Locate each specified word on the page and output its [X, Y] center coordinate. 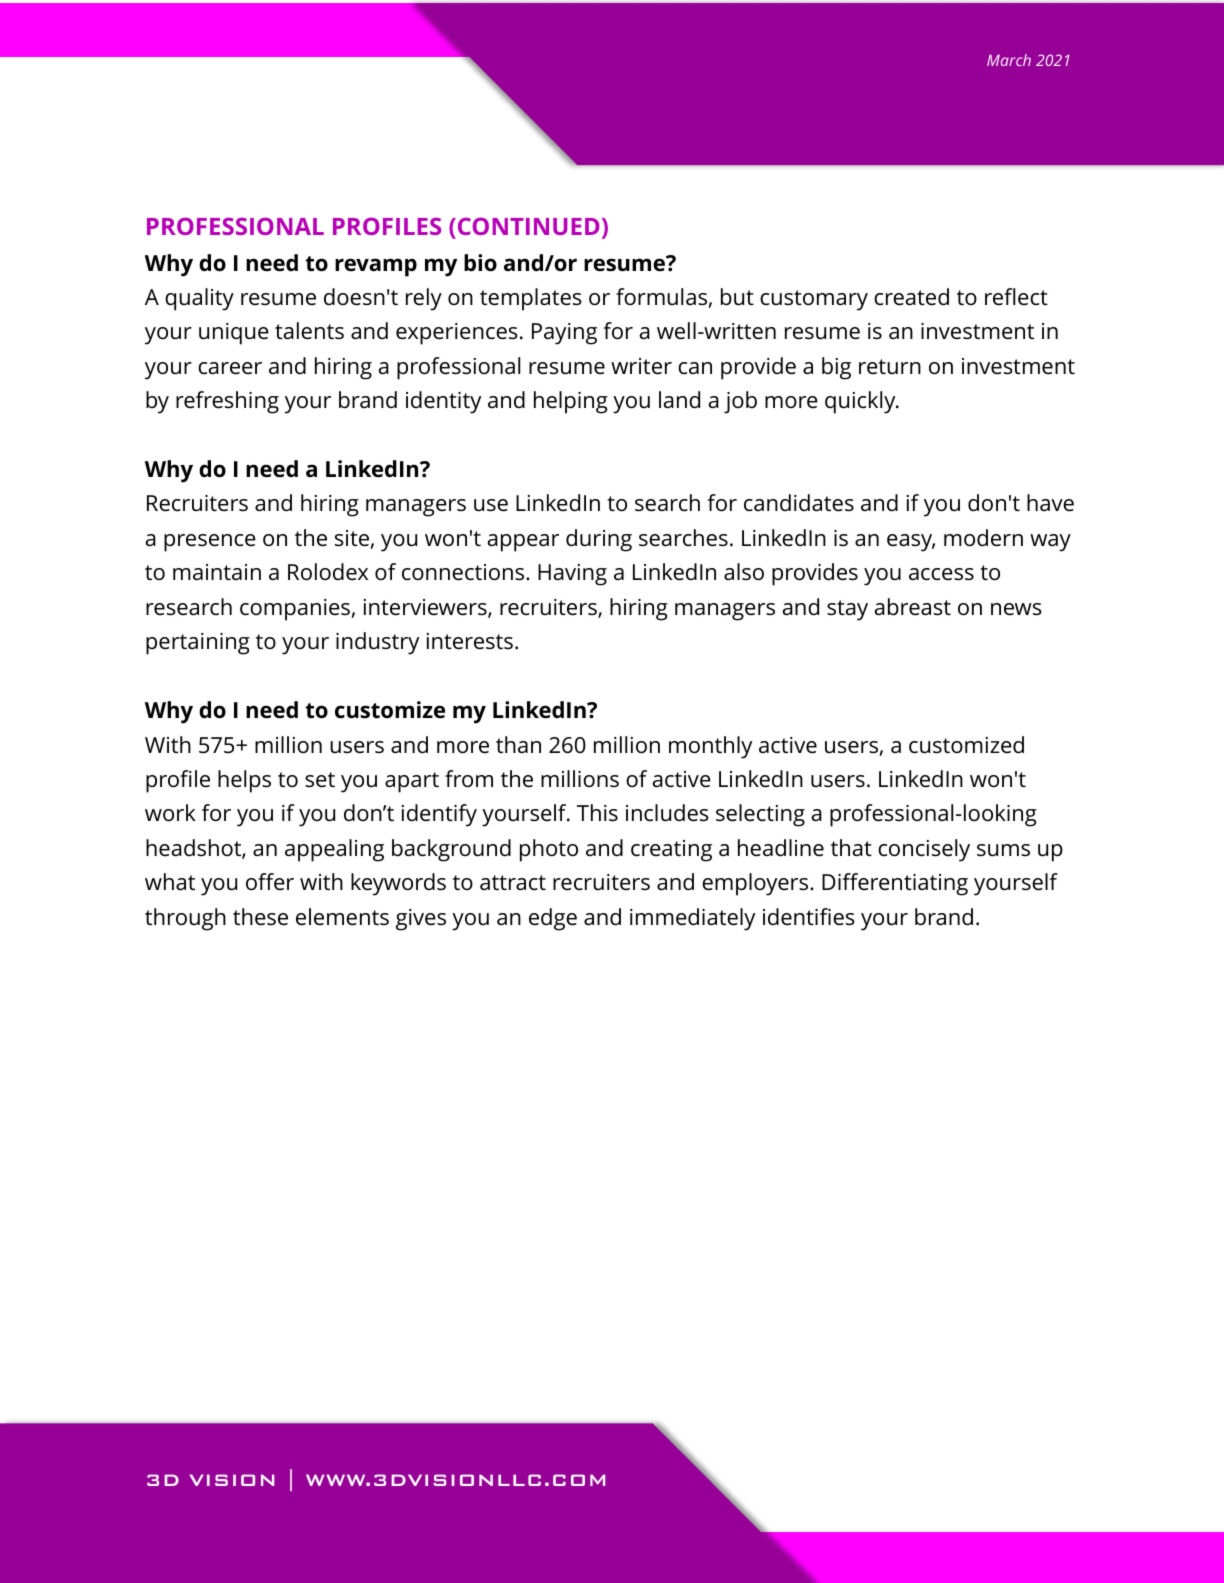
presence [210, 543]
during [599, 540]
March [1009, 60]
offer [270, 882]
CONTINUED [528, 226]
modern [983, 538]
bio [480, 263]
